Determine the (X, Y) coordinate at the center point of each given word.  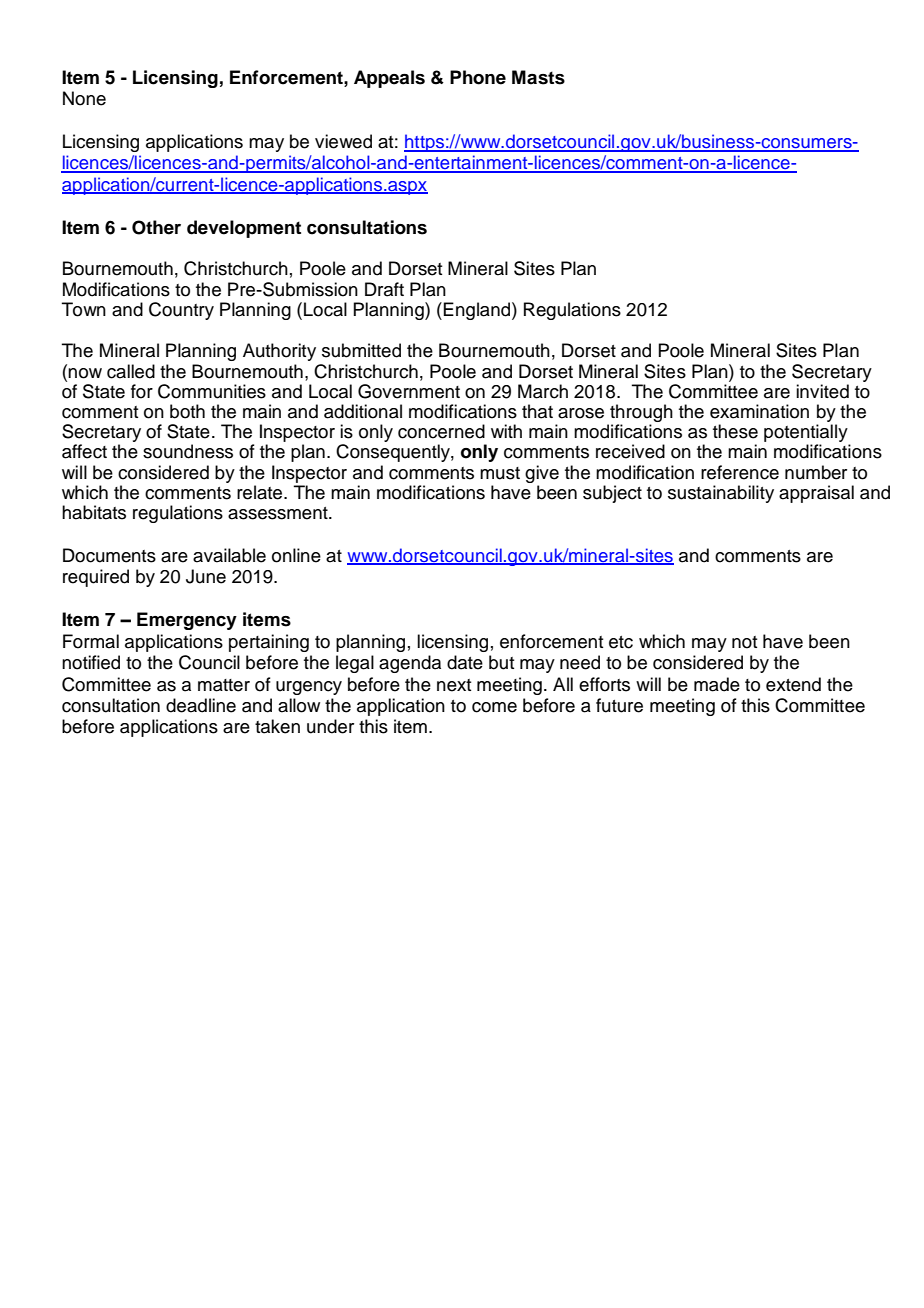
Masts (538, 77)
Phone (478, 77)
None (84, 98)
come (494, 707)
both (187, 411)
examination (759, 411)
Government (409, 391)
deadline (201, 705)
